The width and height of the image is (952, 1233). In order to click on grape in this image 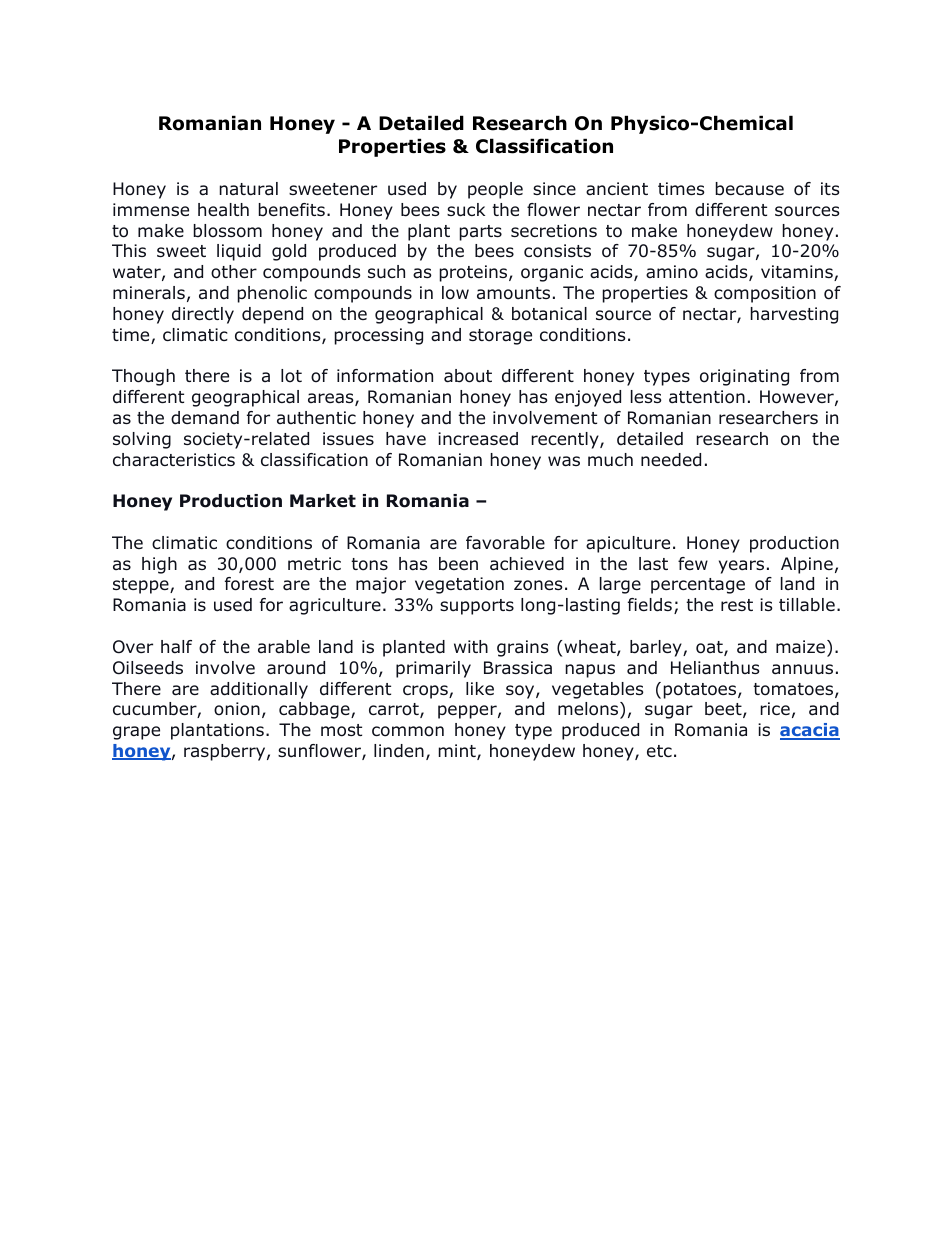, I will do `click(136, 733)`.
